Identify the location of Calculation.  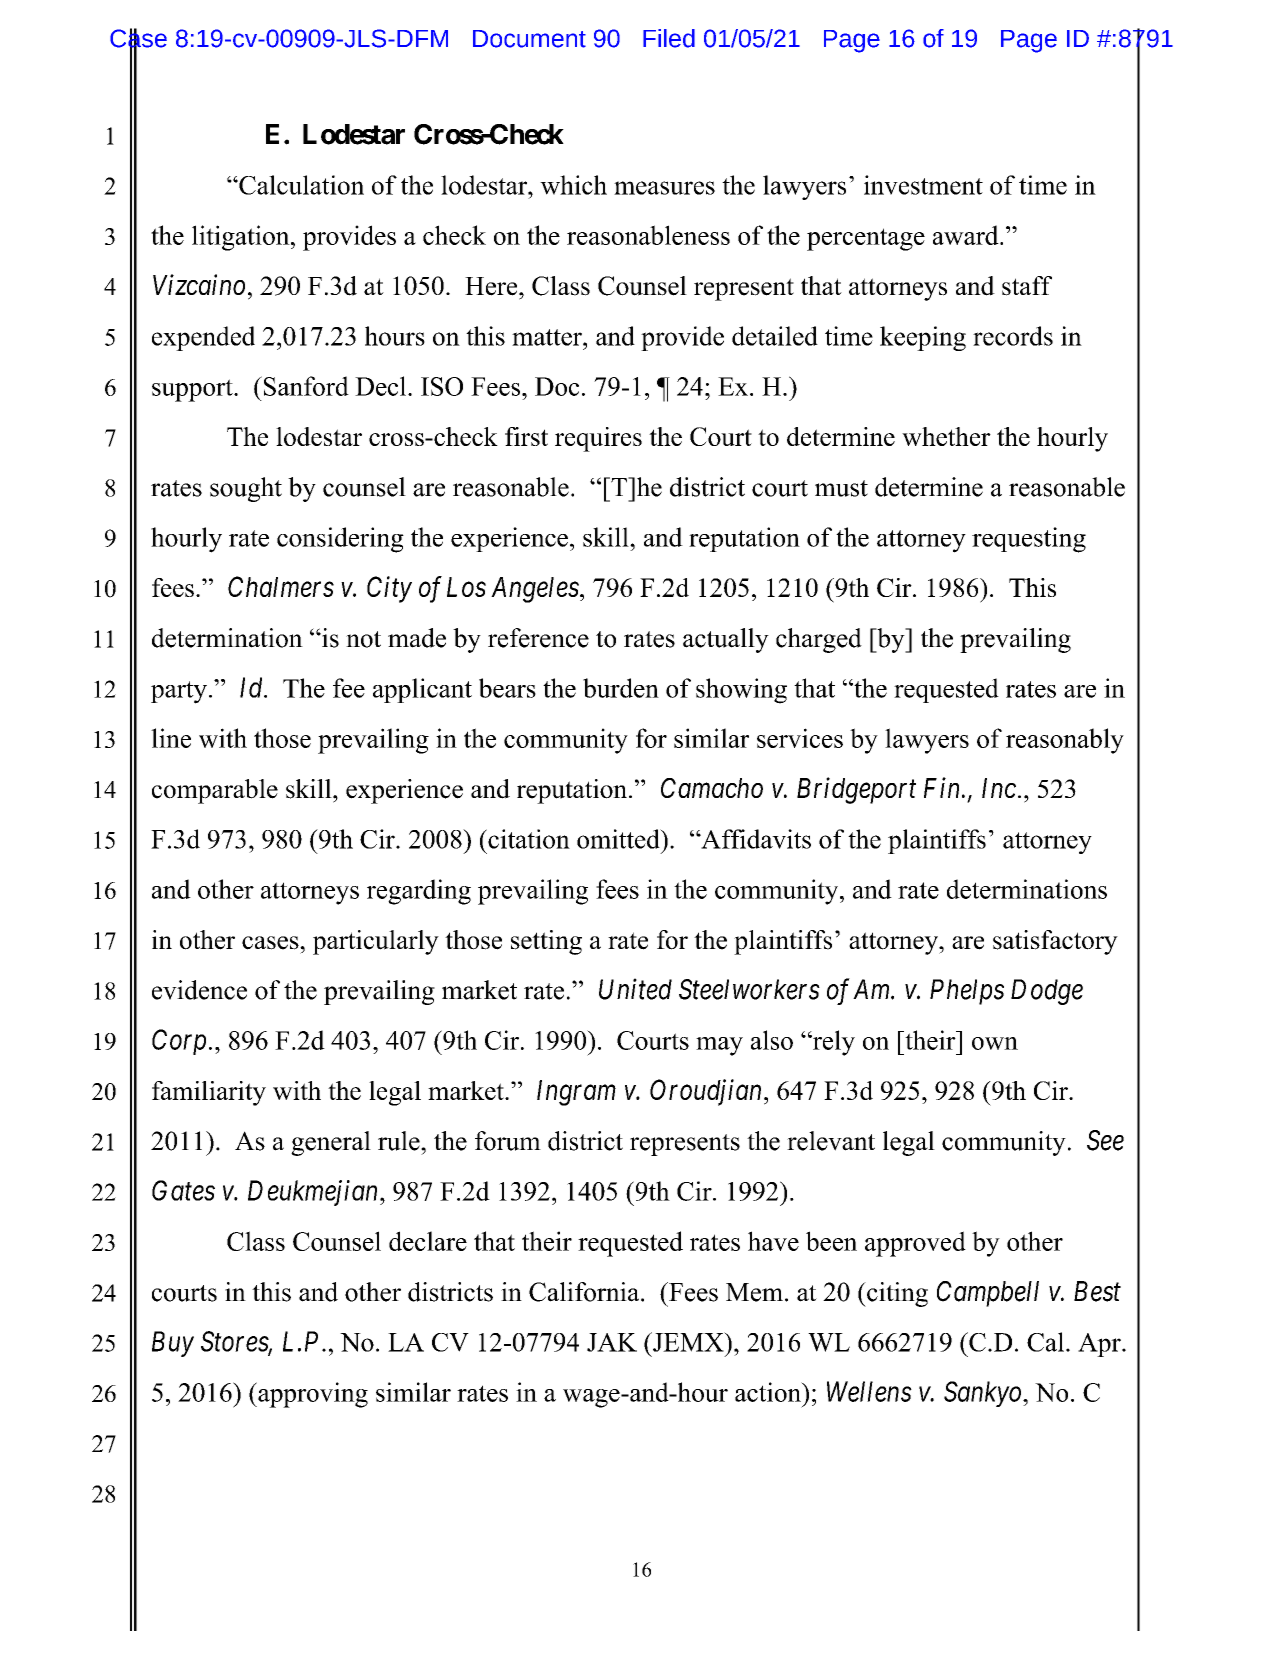
(300, 185).
